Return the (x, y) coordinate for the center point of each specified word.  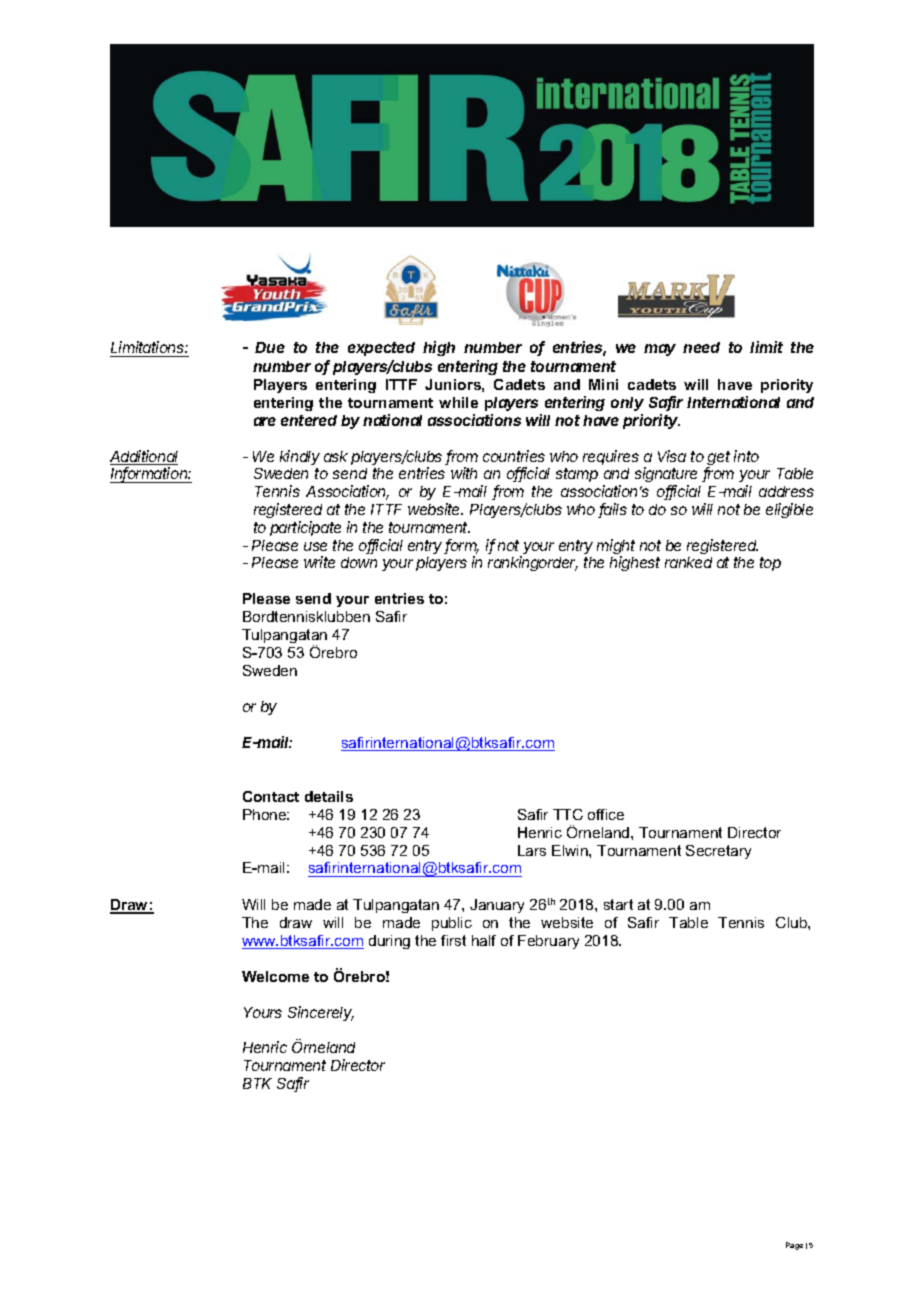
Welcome (275, 976)
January (497, 906)
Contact (271, 796)
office (606, 814)
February (548, 942)
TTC (568, 814)
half (484, 940)
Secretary (718, 852)
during (389, 942)
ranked (688, 562)
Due (270, 347)
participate (305, 528)
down (359, 562)
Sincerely (321, 1013)
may (660, 350)
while (458, 402)
